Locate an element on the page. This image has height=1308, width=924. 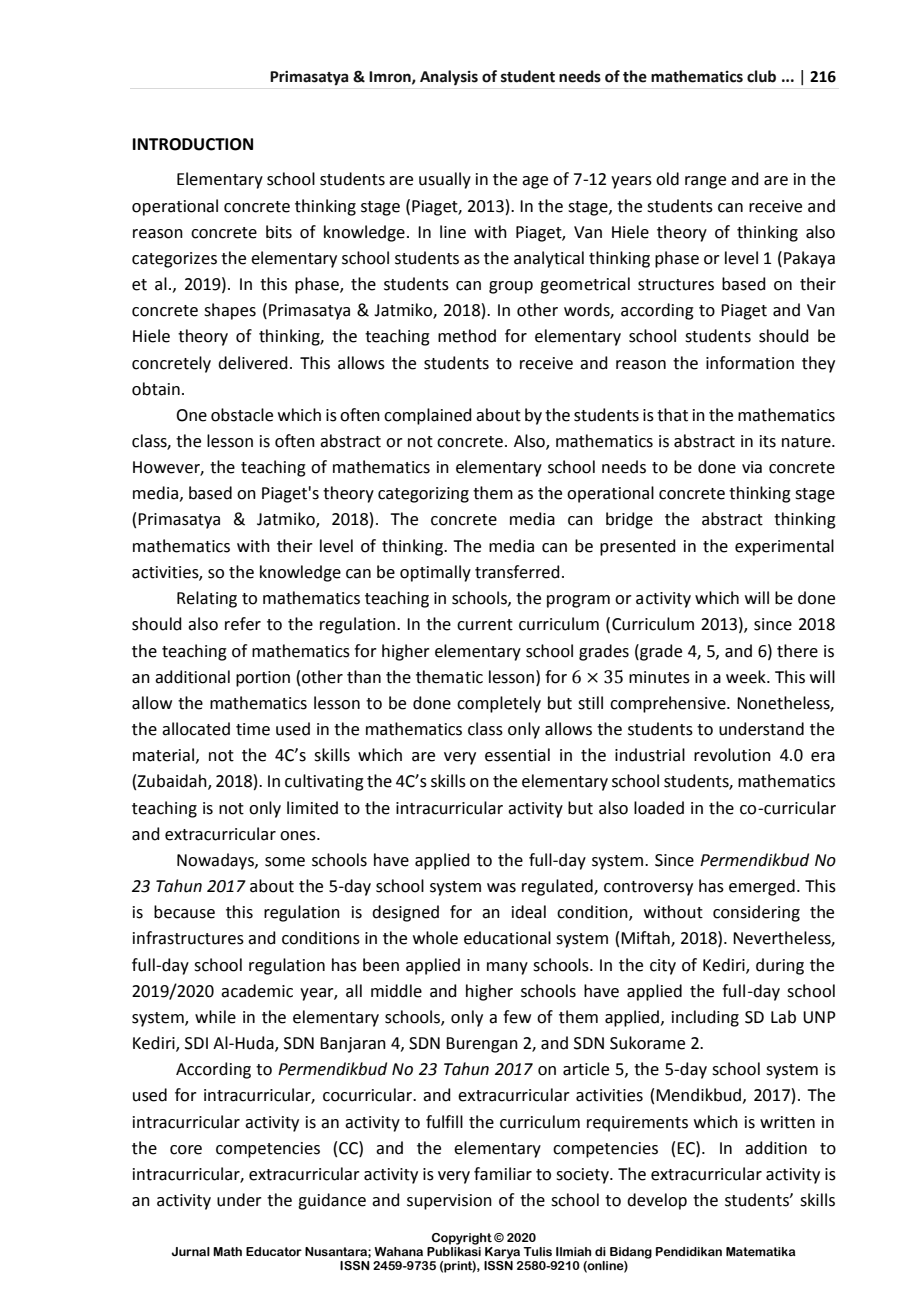
INTRODUCTION is located at coordinates (193, 144).
